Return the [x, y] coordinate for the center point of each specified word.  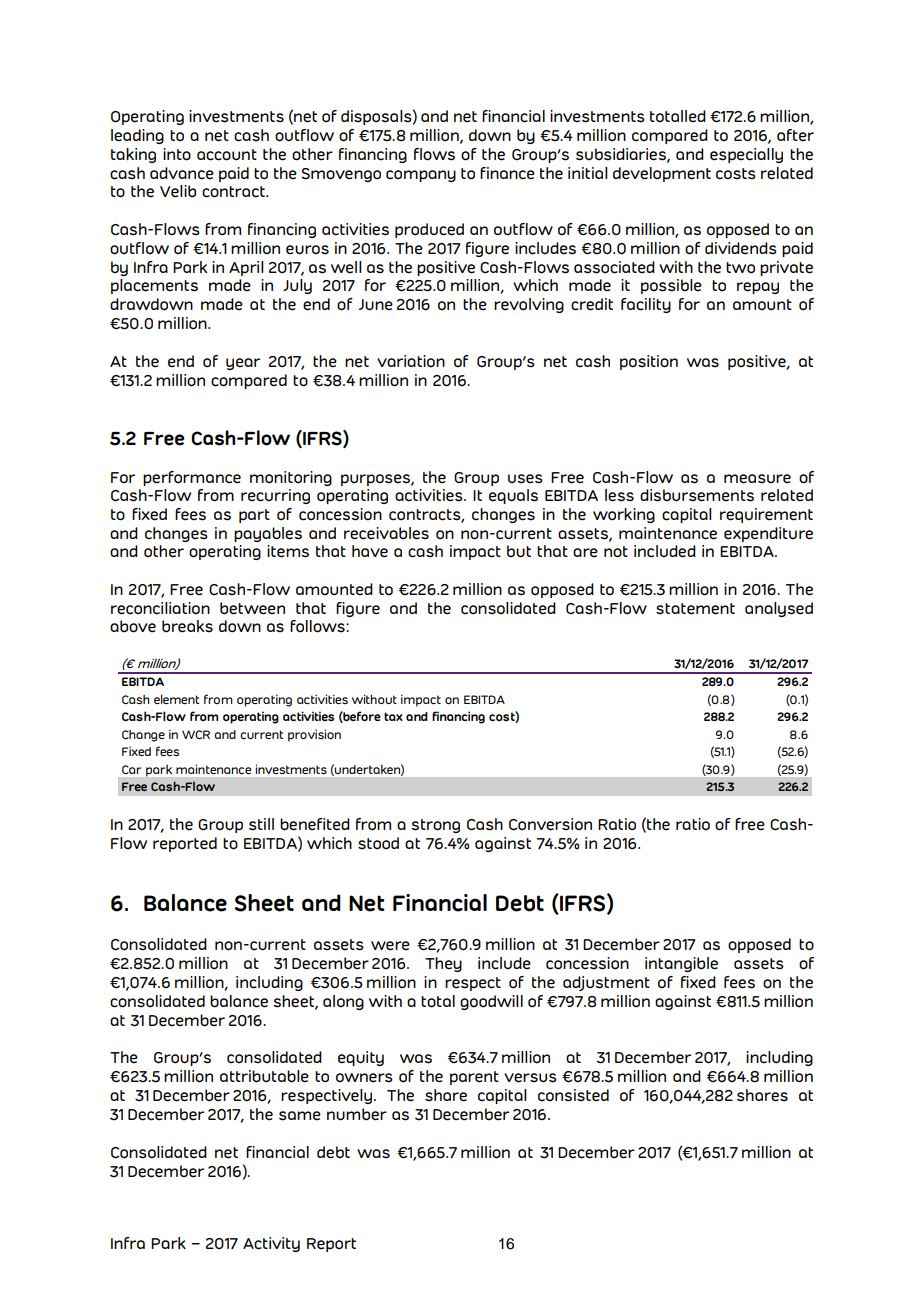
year [243, 364]
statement [695, 609]
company [421, 176]
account [227, 155]
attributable [264, 1076]
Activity [271, 1244]
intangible [681, 964]
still [261, 824]
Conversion [550, 824]
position [649, 362]
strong [435, 826]
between [252, 608]
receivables [386, 533]
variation [411, 361]
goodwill [491, 1002]
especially [746, 155]
